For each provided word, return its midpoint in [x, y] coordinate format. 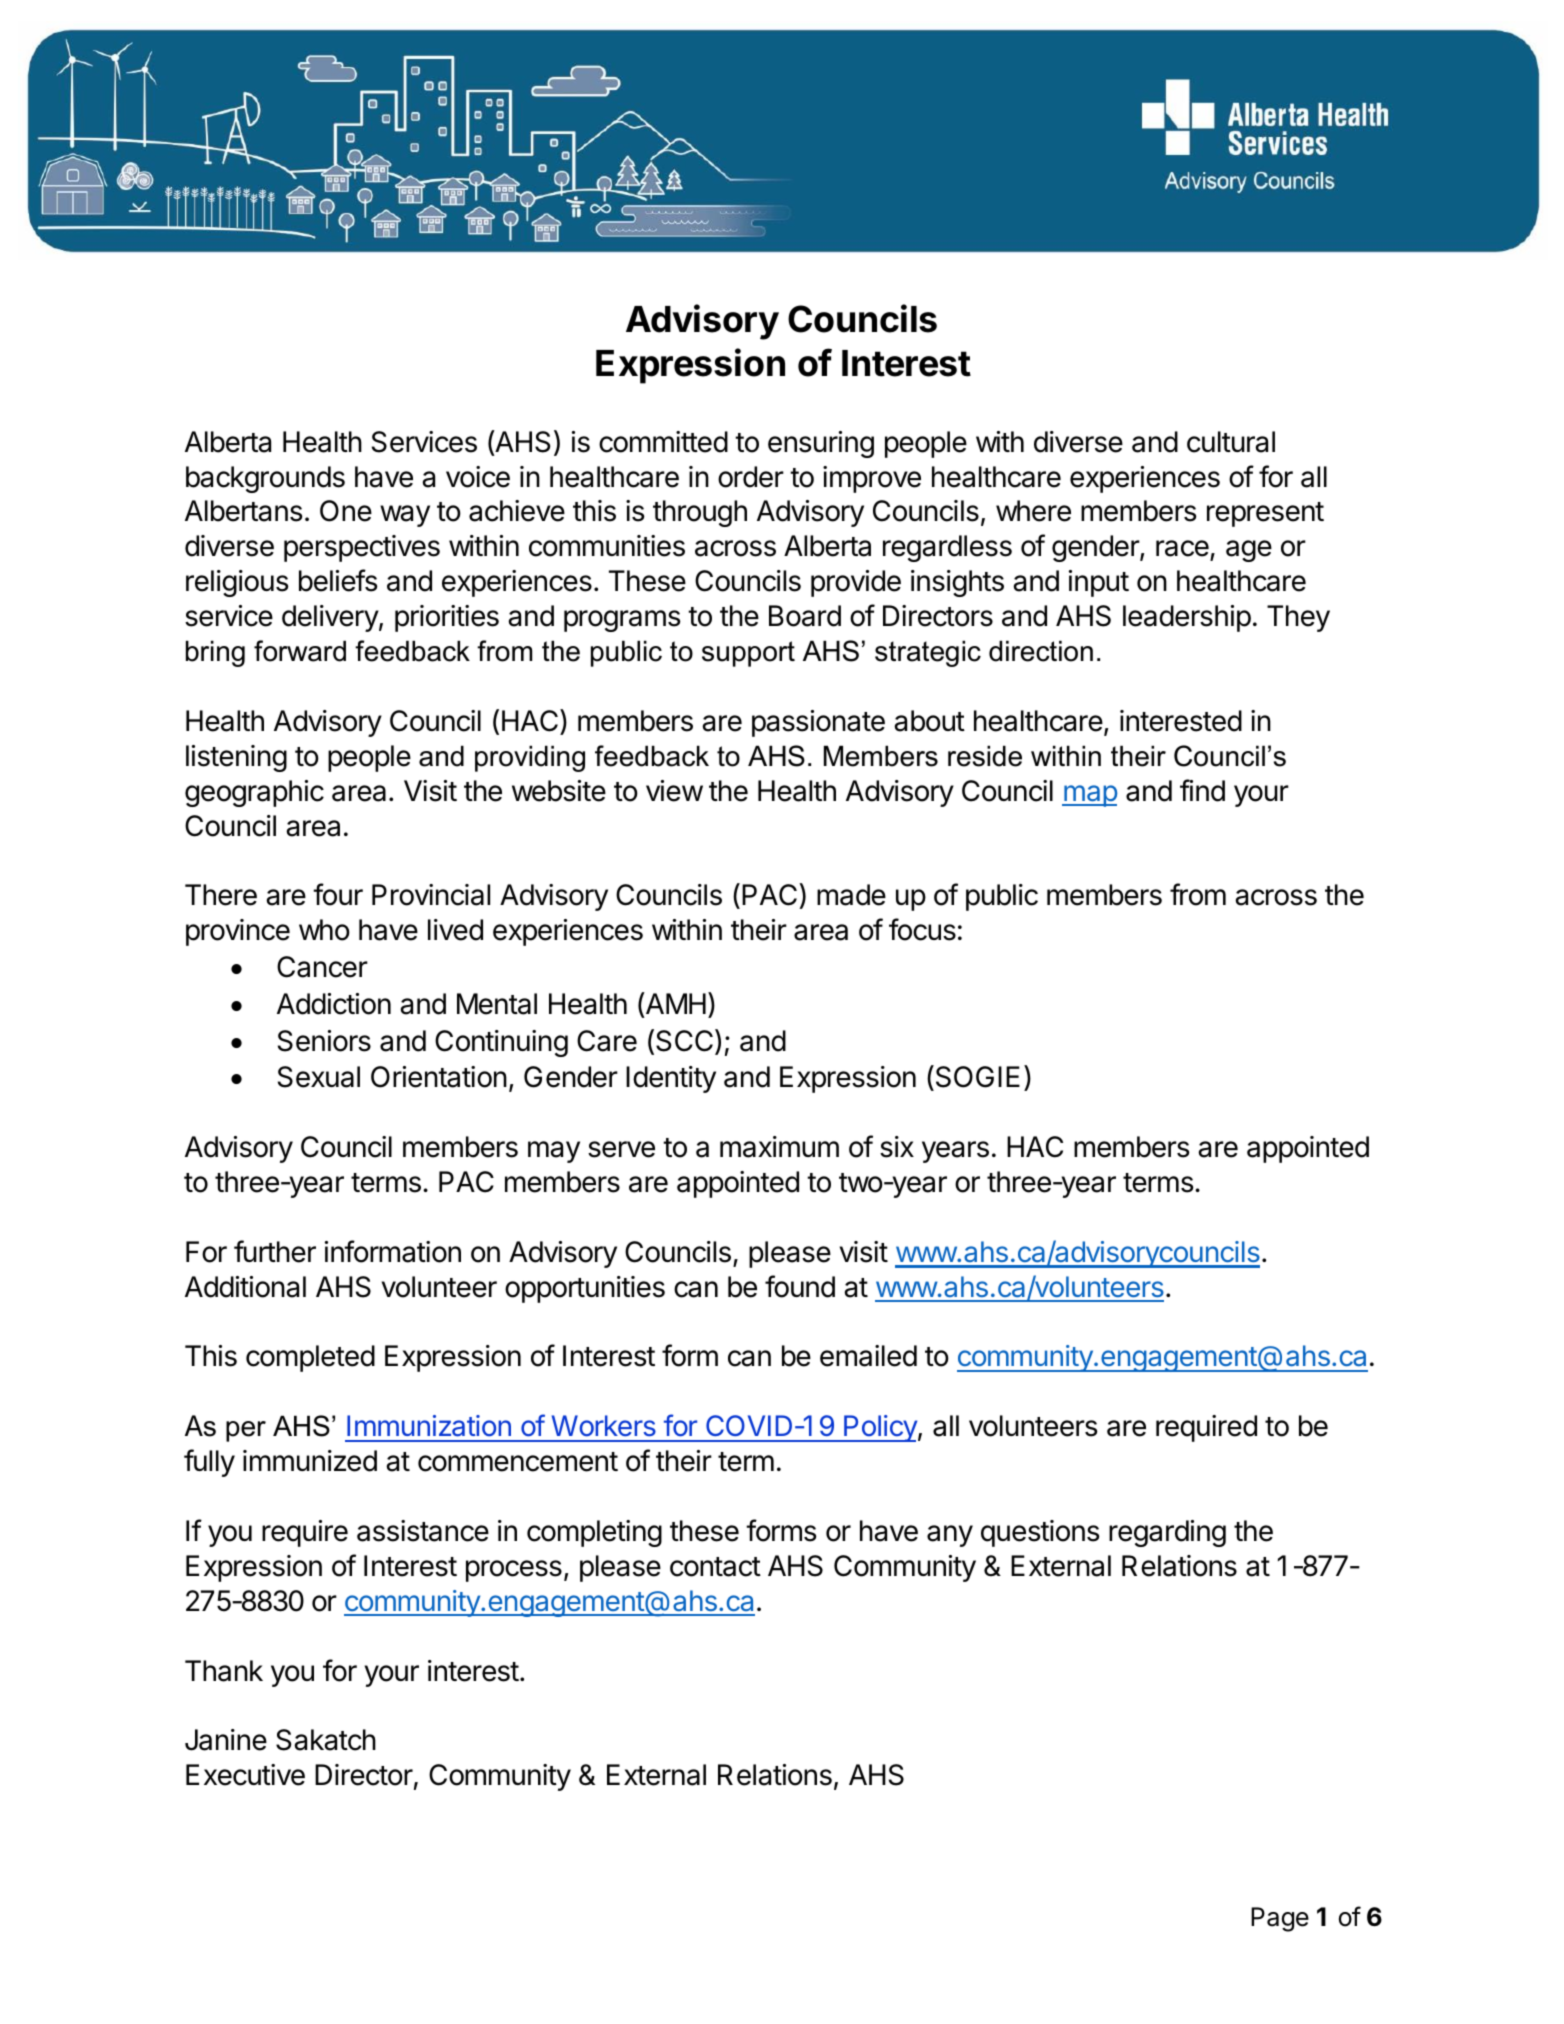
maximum [779, 1147]
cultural [1231, 442]
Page [1280, 1919]
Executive [245, 1775]
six [897, 1147]
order [751, 477]
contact [715, 1567]
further [275, 1251]
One [346, 511]
